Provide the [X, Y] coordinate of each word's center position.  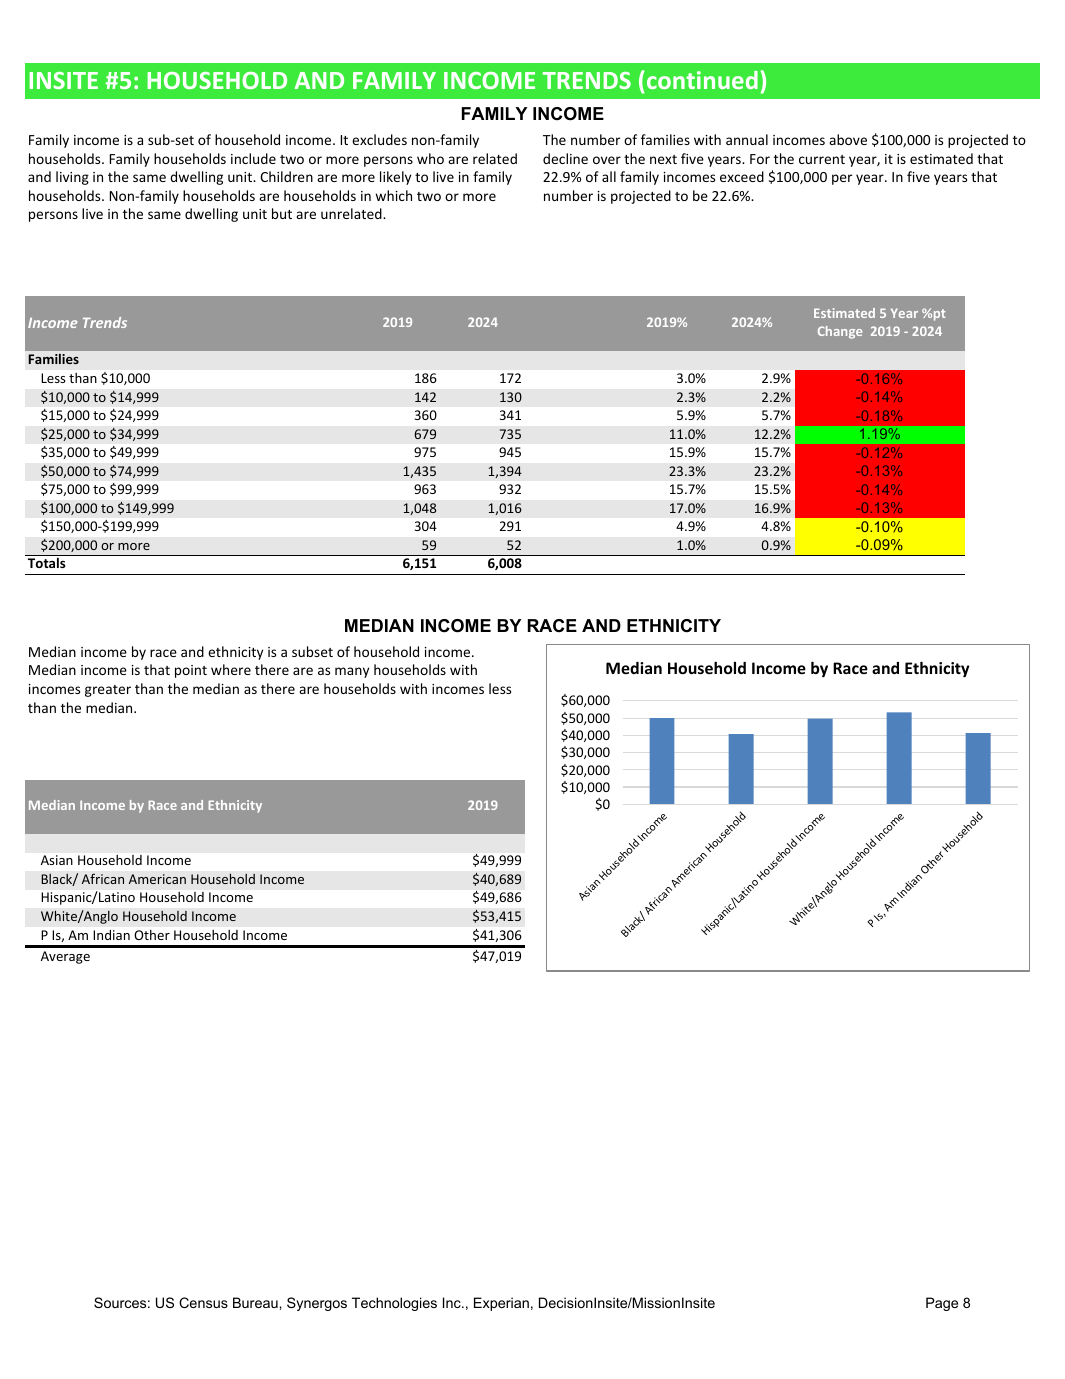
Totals [46, 563]
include [253, 158]
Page [942, 1304]
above [848, 139]
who [430, 158]
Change [840, 332]
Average [65, 957]
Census [203, 1302]
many [352, 672]
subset [312, 651]
